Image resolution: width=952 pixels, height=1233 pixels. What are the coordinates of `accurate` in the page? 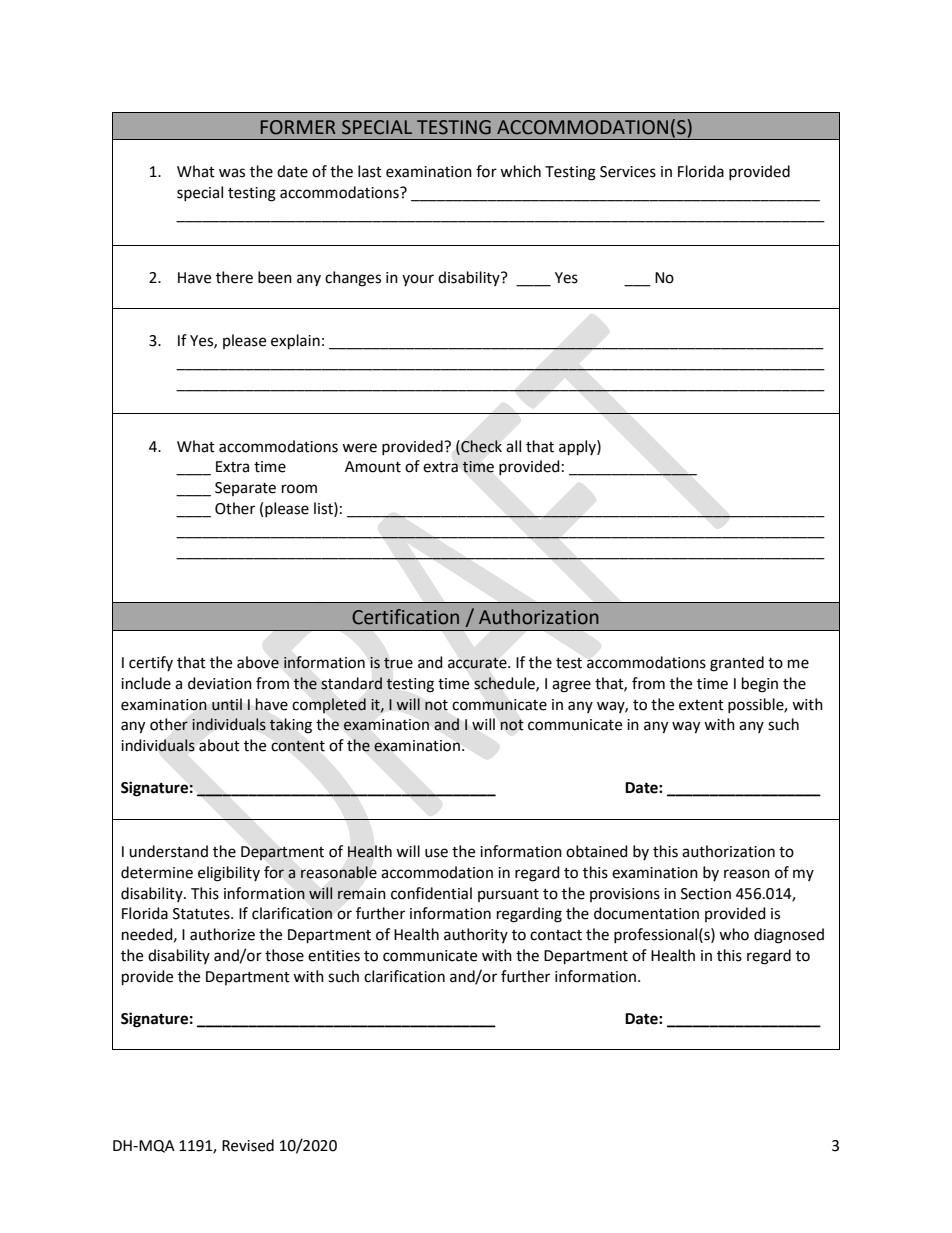 It's located at (478, 663).
